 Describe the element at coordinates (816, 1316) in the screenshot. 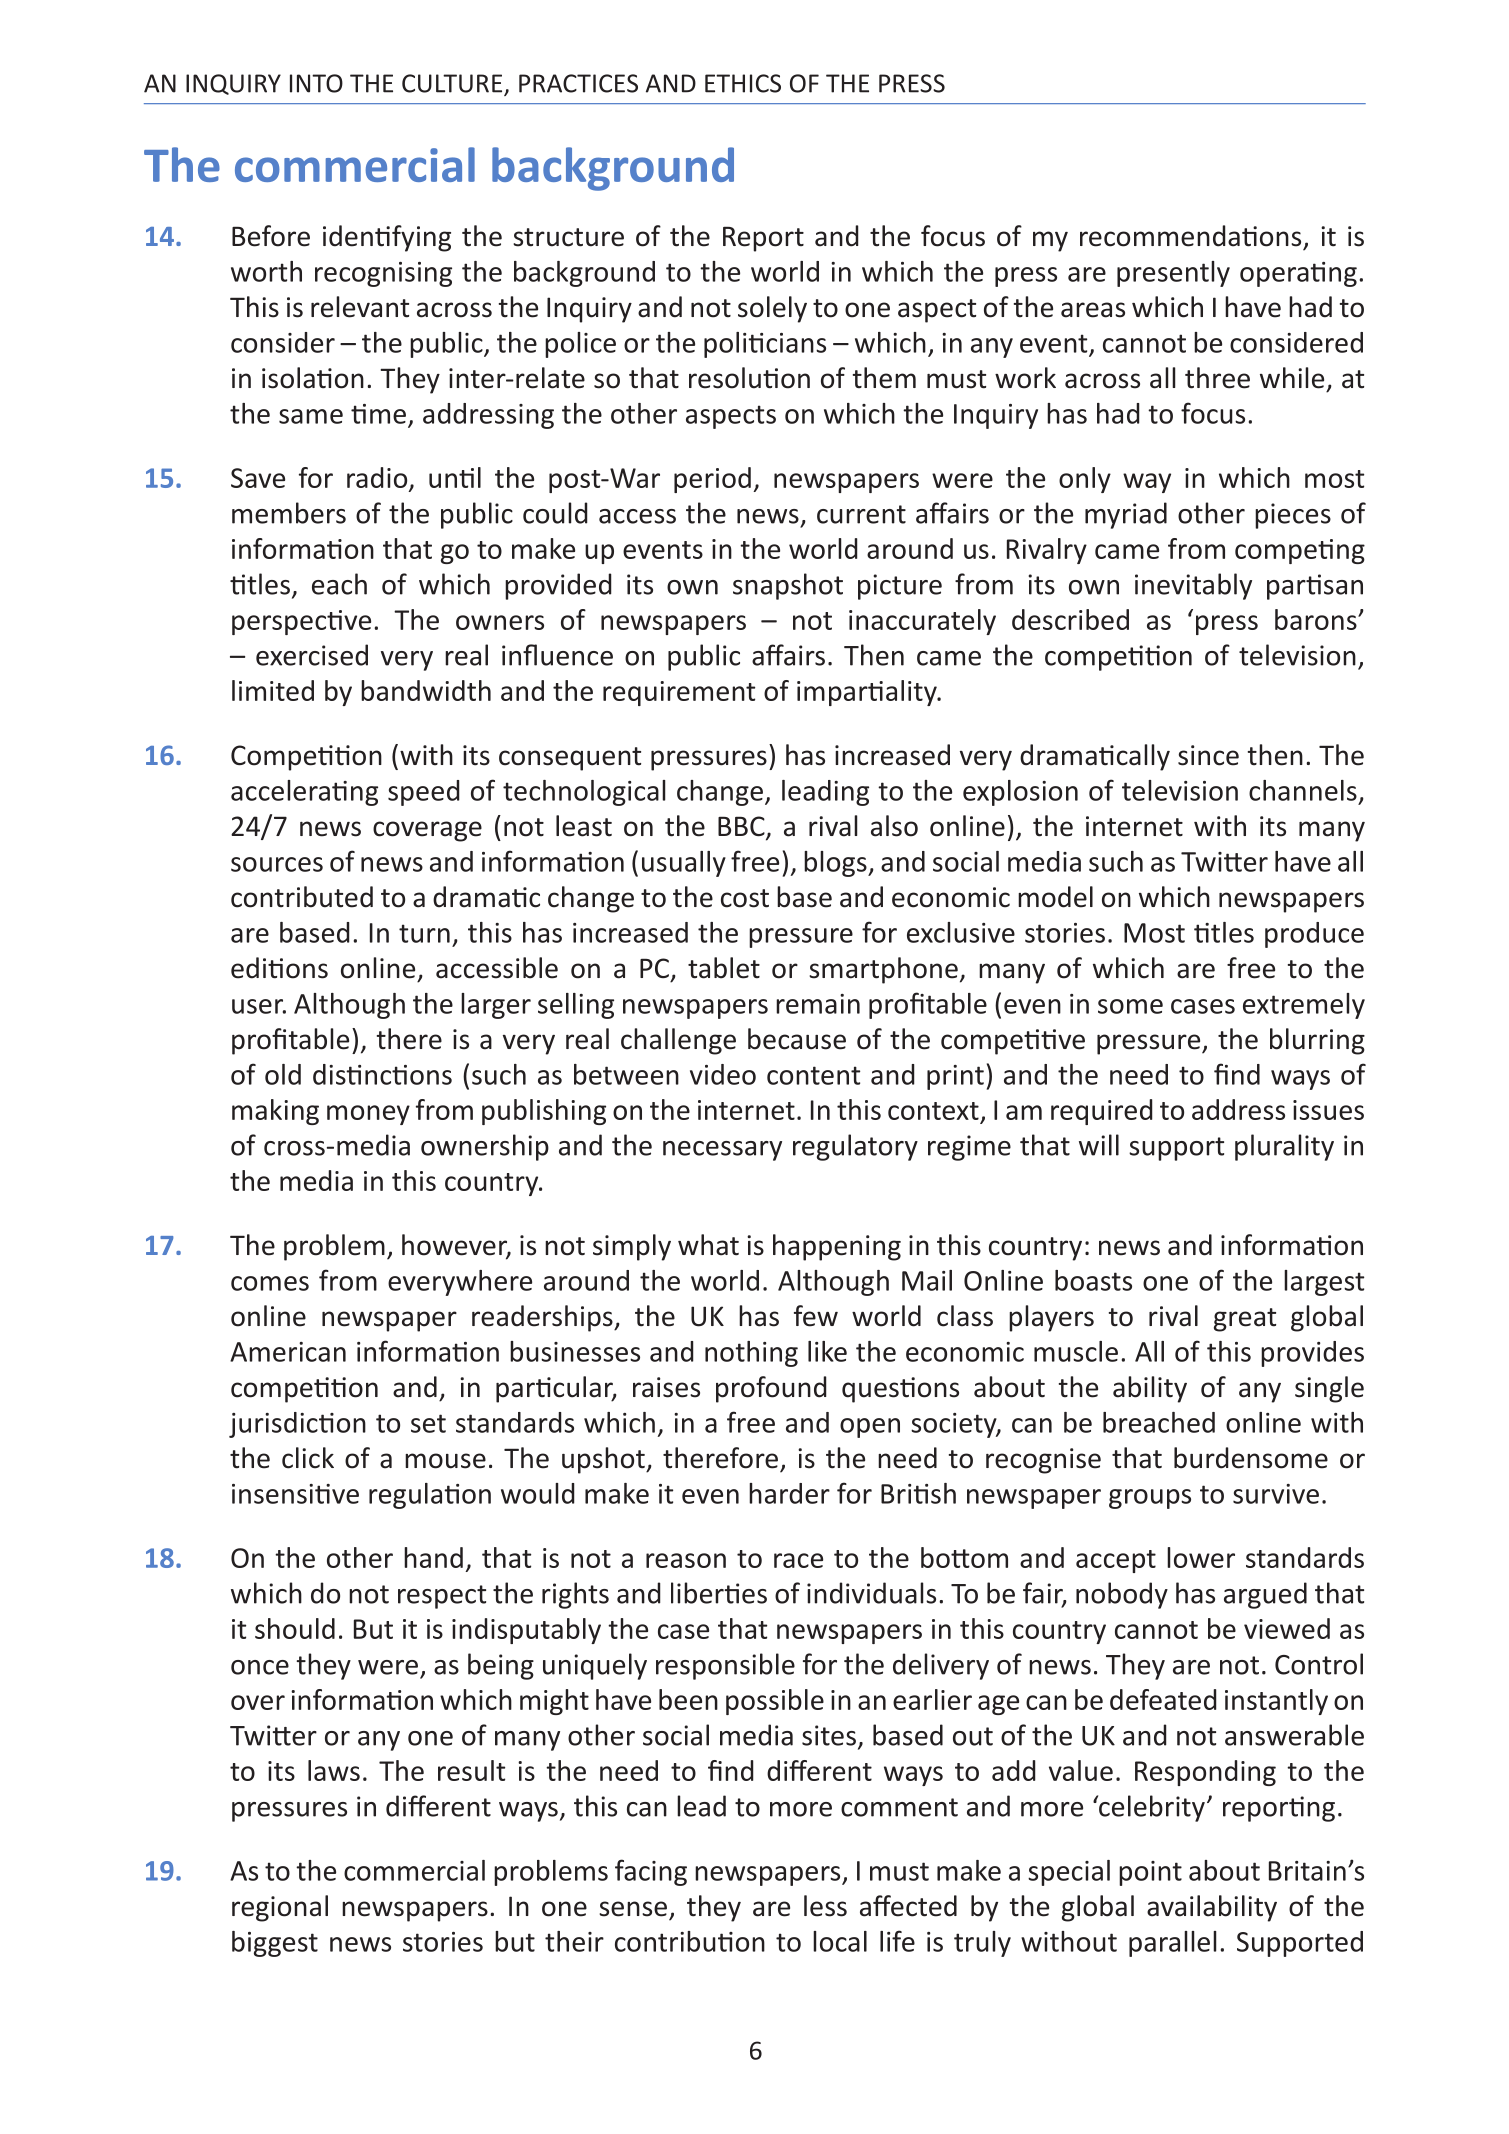

I see `few` at that location.
